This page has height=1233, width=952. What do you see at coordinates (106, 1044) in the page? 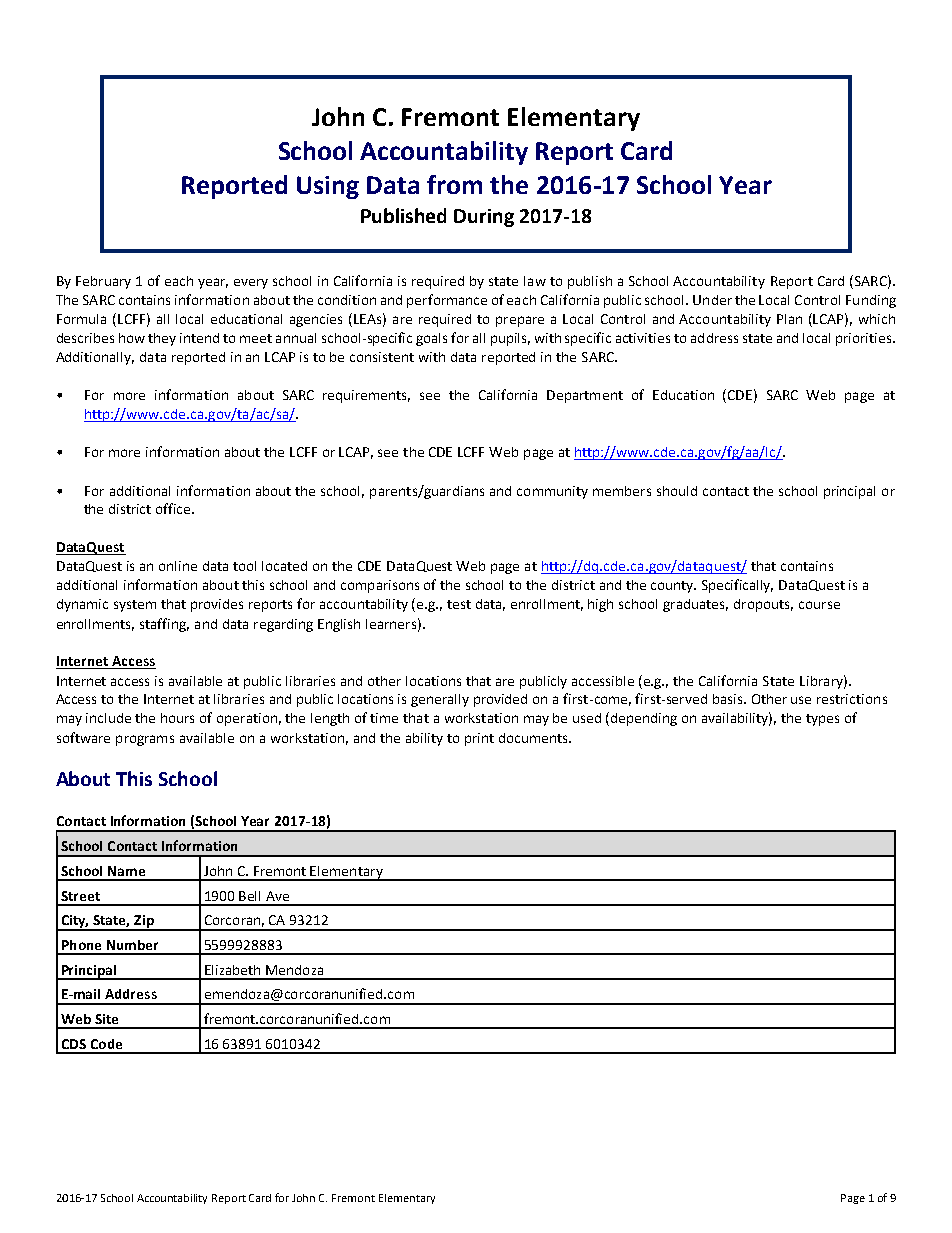
I see `Code` at bounding box center [106, 1044].
